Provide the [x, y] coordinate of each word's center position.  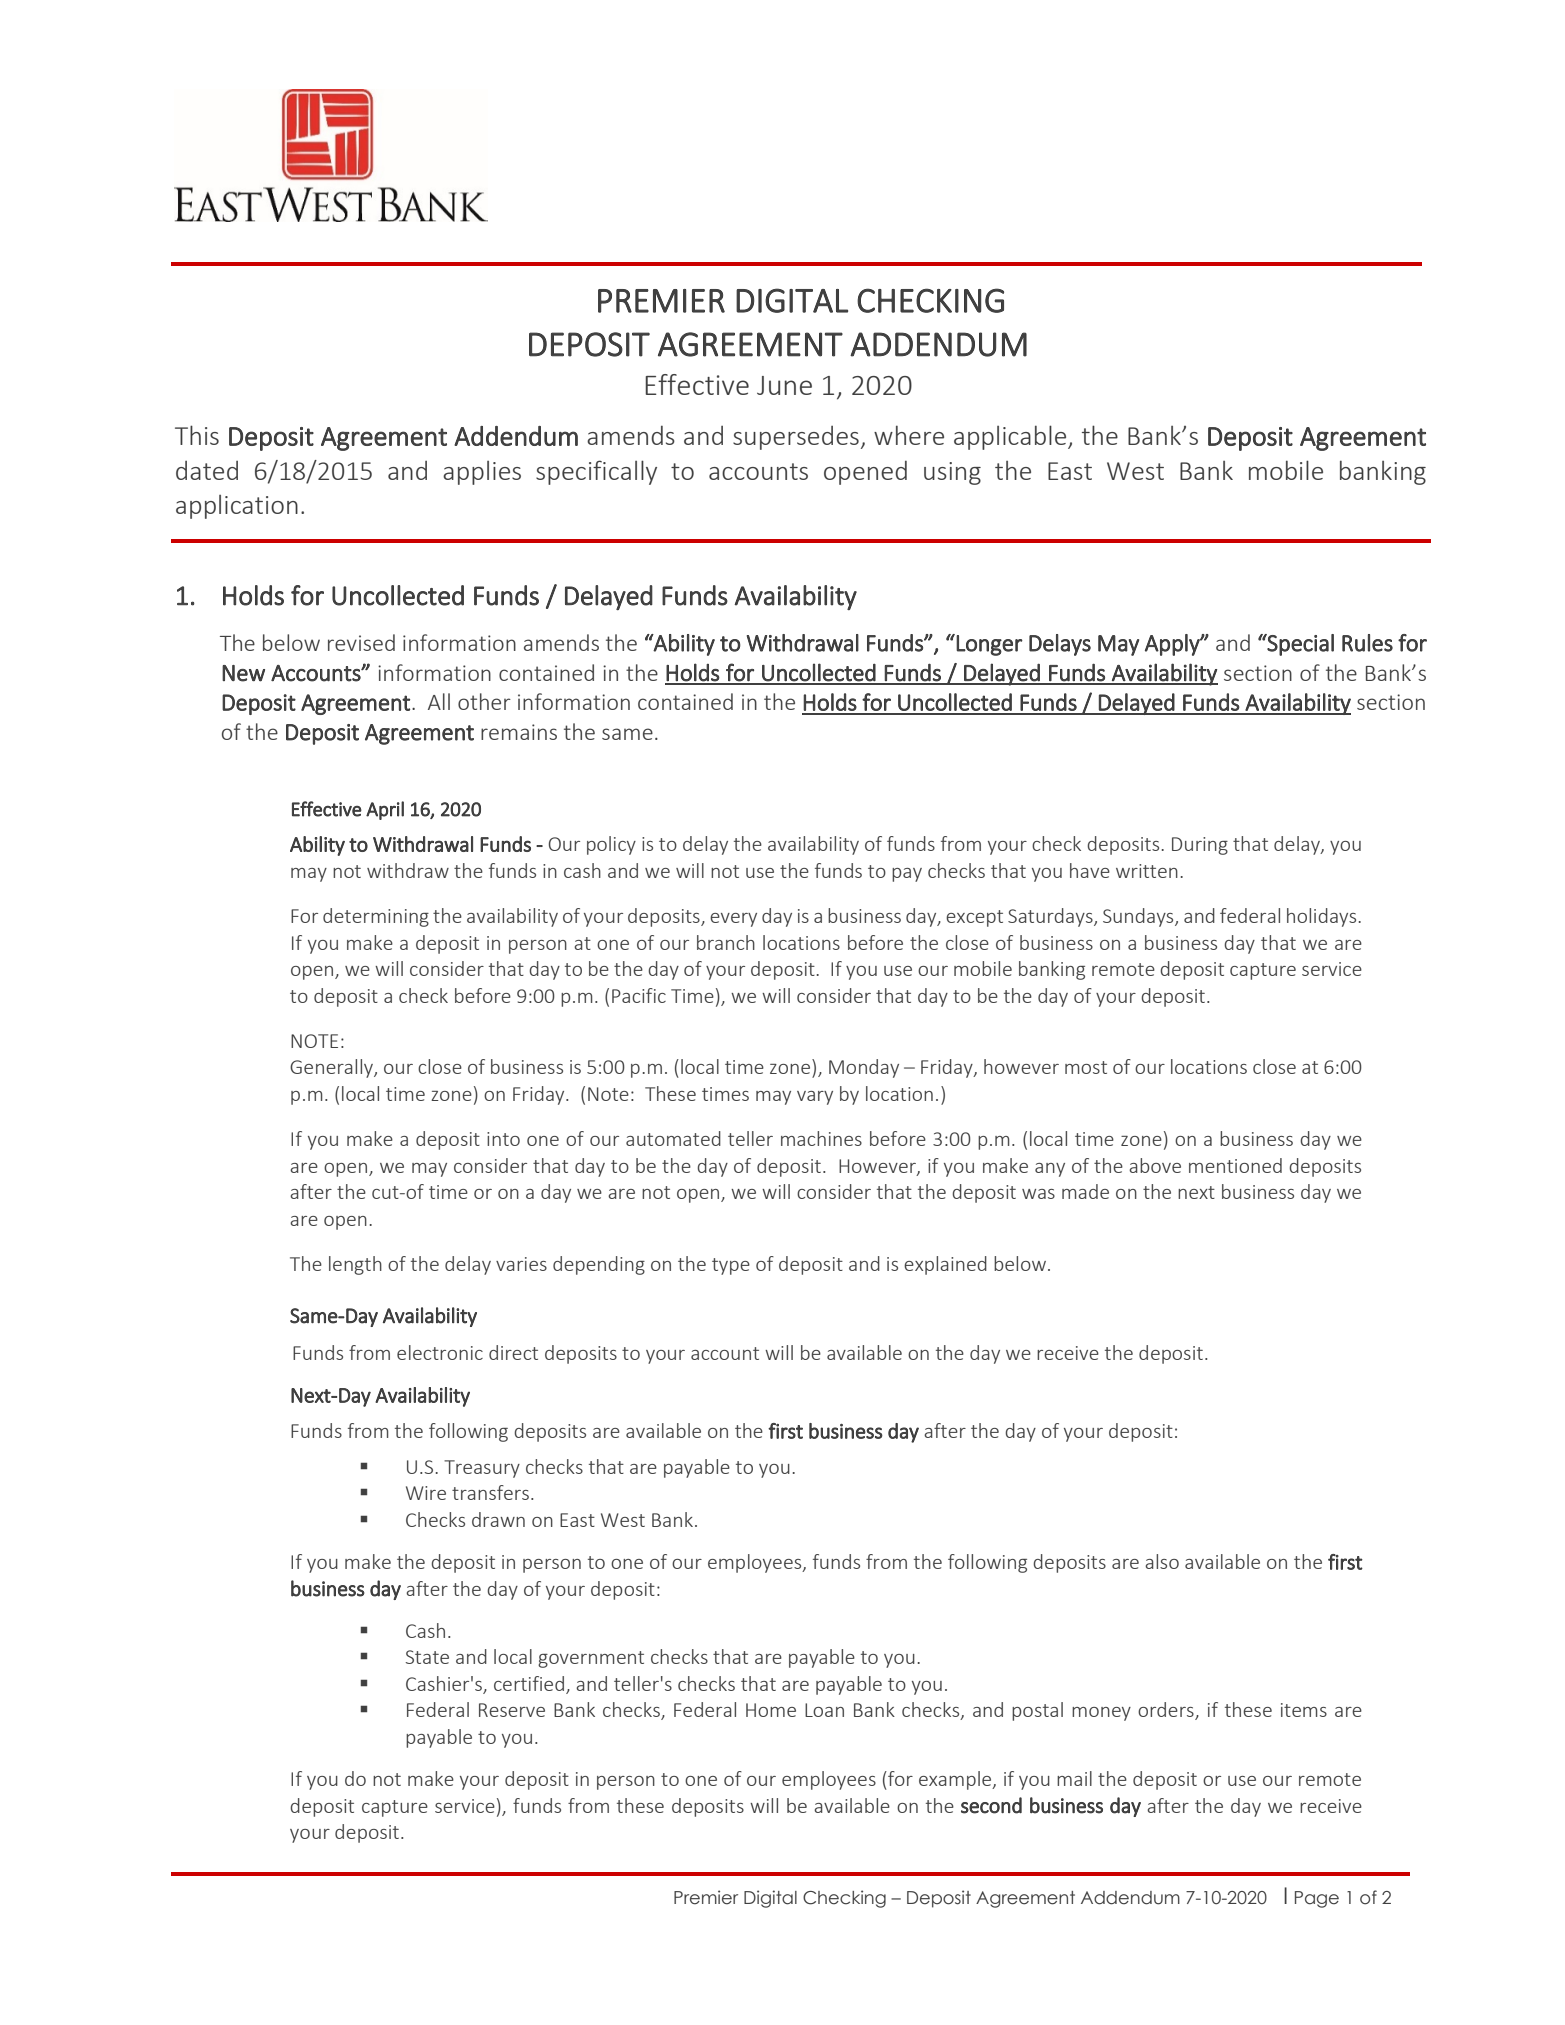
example [956, 1780]
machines [821, 1138]
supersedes [796, 438]
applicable [1011, 437]
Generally [332, 1068]
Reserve [512, 1710]
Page [1317, 1899]
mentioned [1235, 1165]
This [197, 435]
